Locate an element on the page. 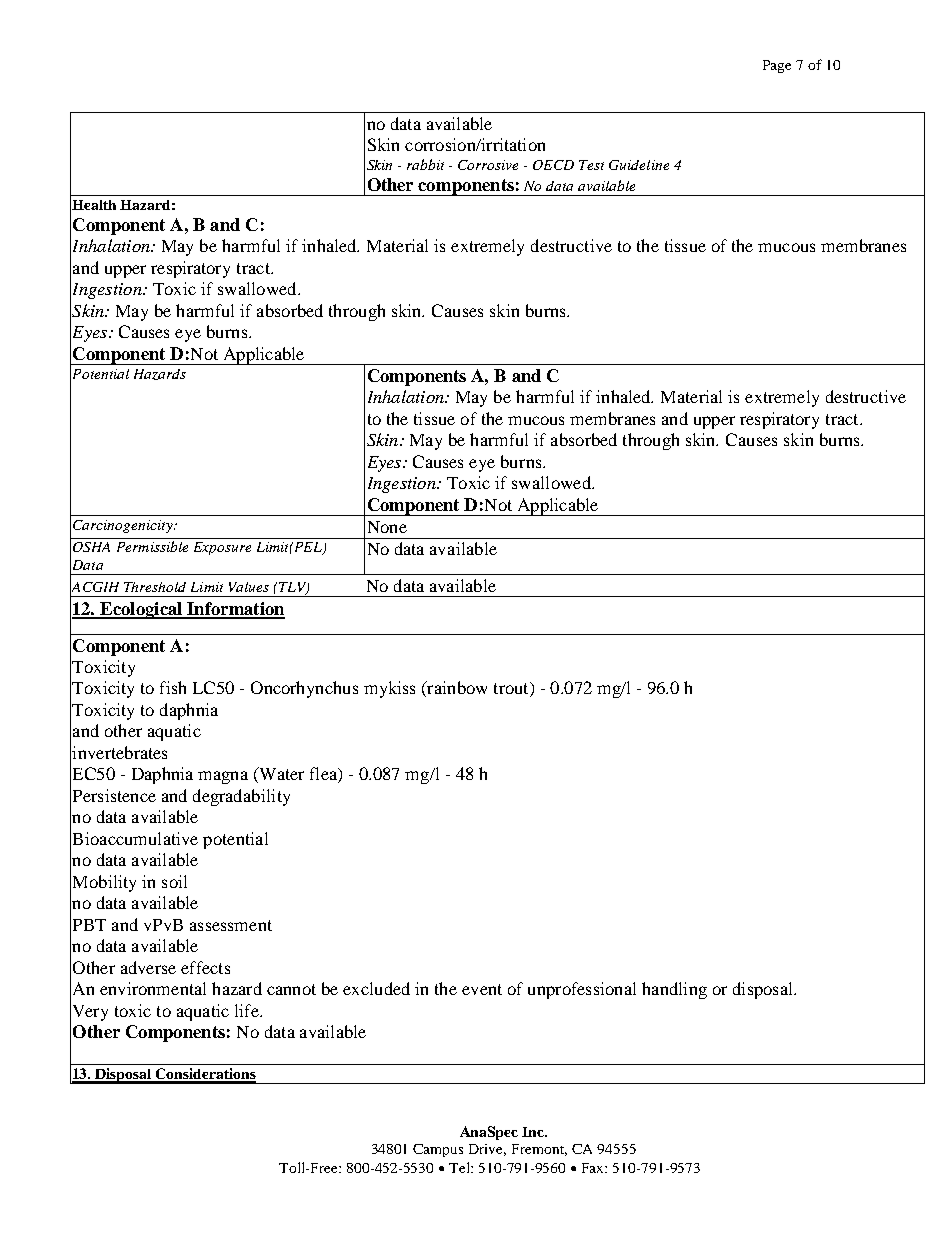 This page has height=1233, width=952. Exposure is located at coordinates (222, 548).
